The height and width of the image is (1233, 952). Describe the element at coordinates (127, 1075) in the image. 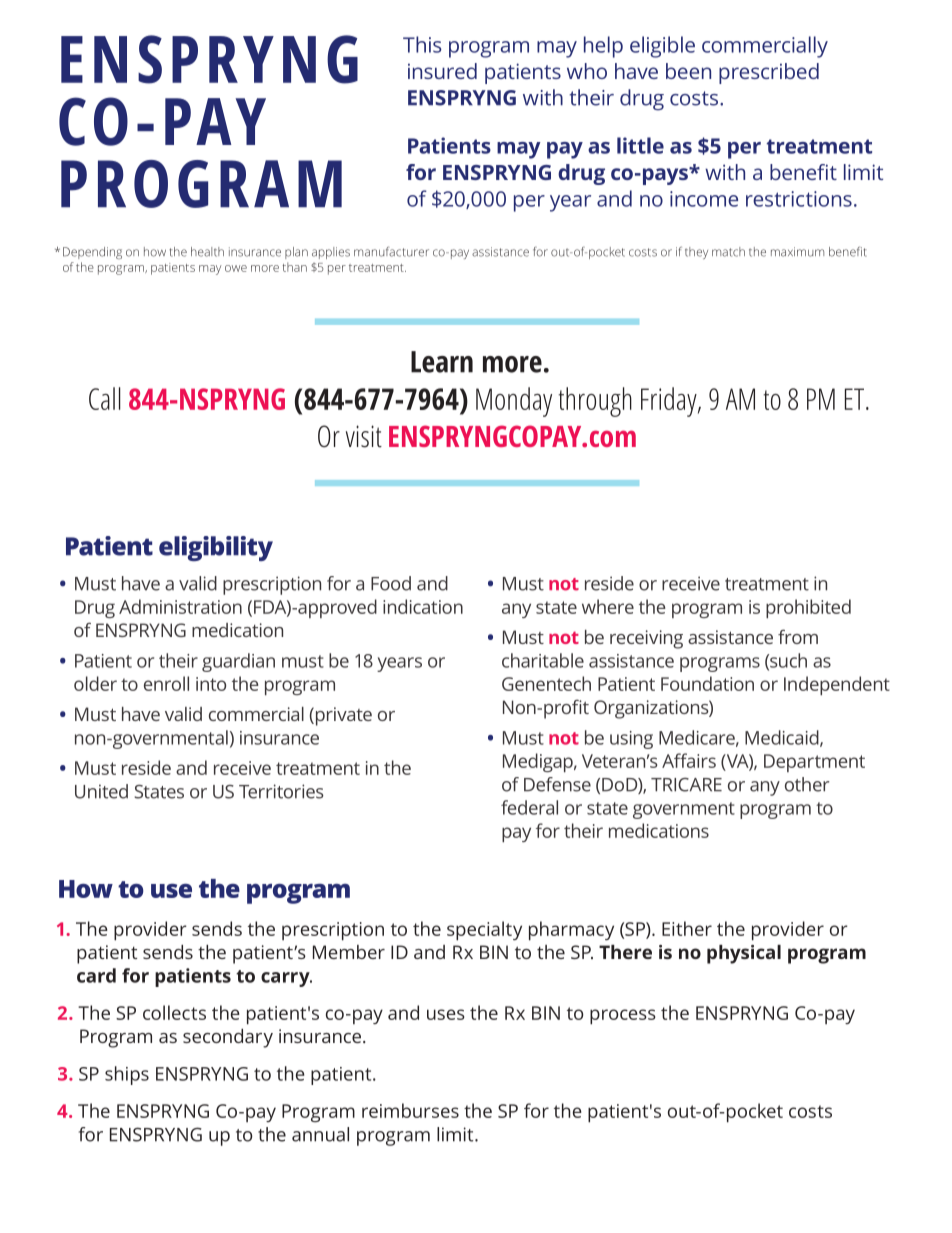

I see `ships` at that location.
